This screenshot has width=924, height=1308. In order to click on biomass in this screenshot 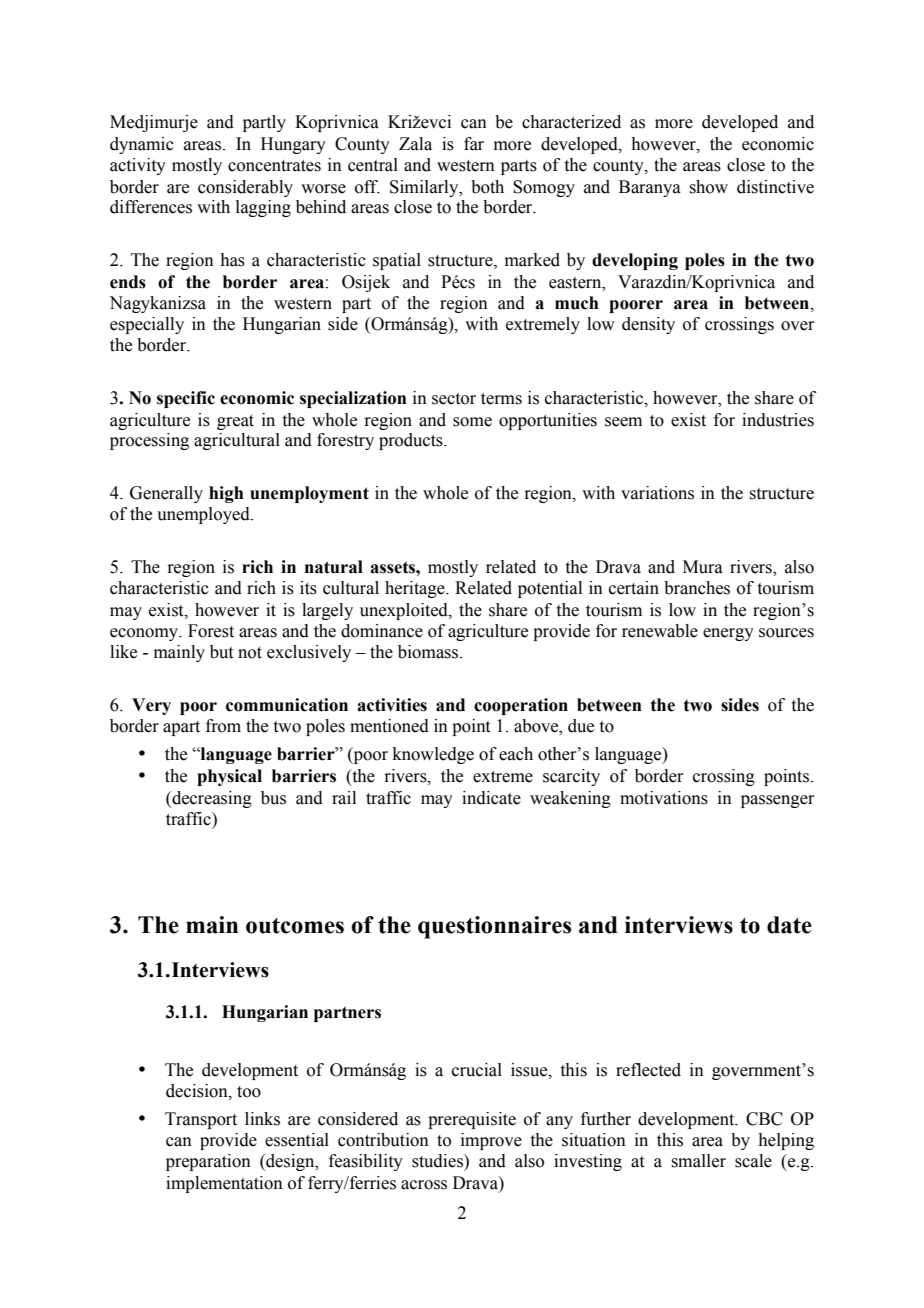, I will do `click(429, 652)`.
